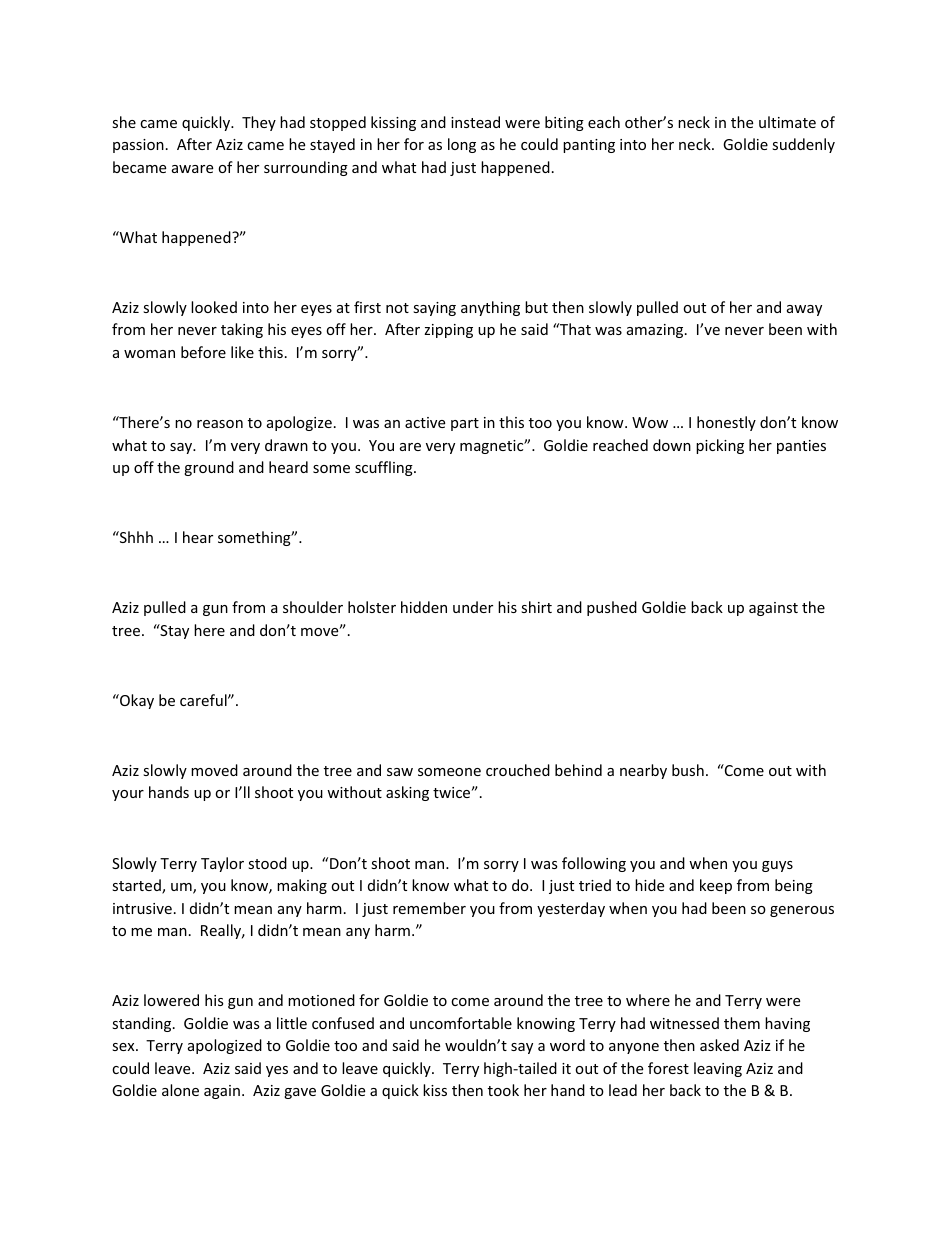  Describe the element at coordinates (462, 145) in the page. I see `long` at that location.
